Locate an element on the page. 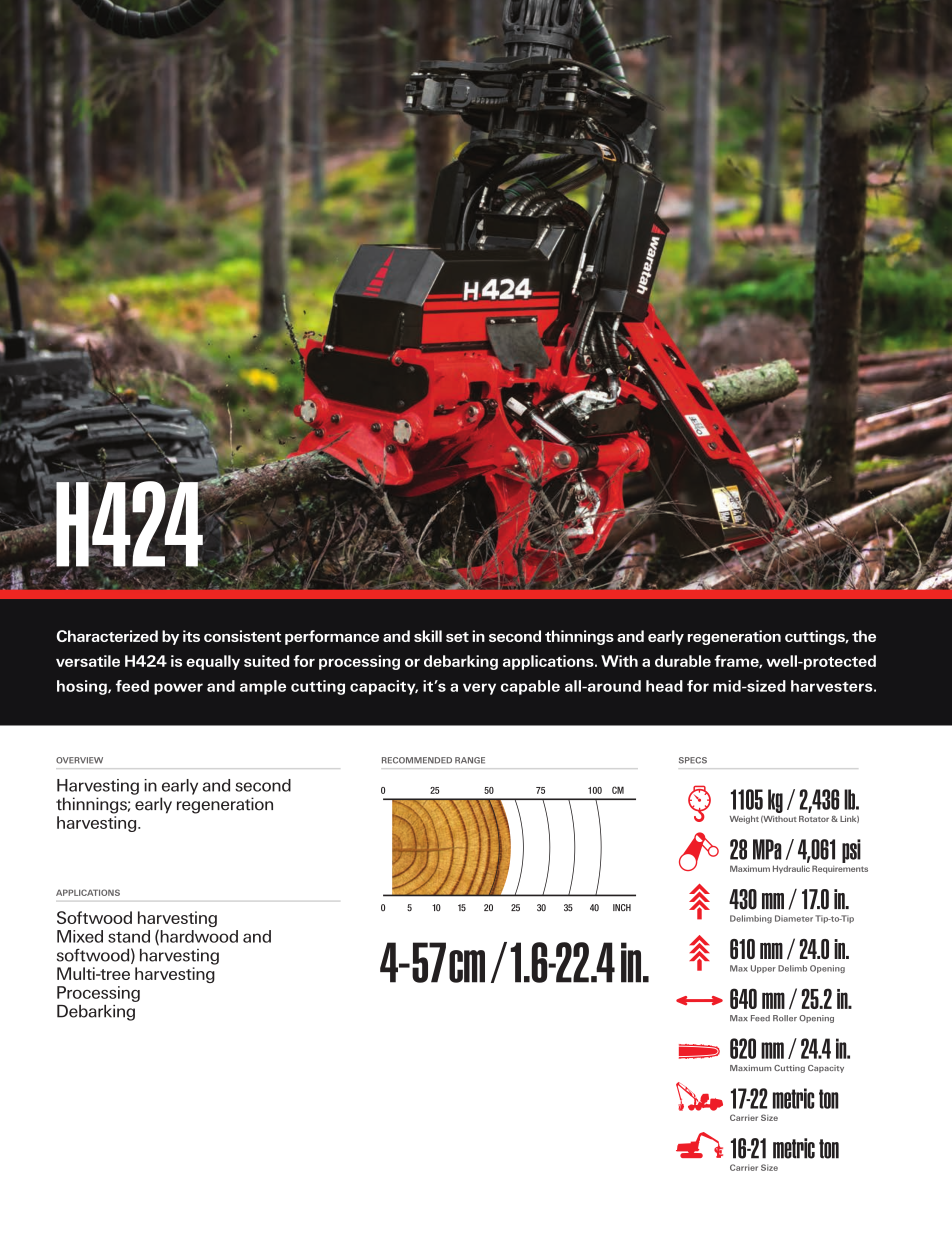 This document has width=952, height=1233. durable is located at coordinates (683, 661).
